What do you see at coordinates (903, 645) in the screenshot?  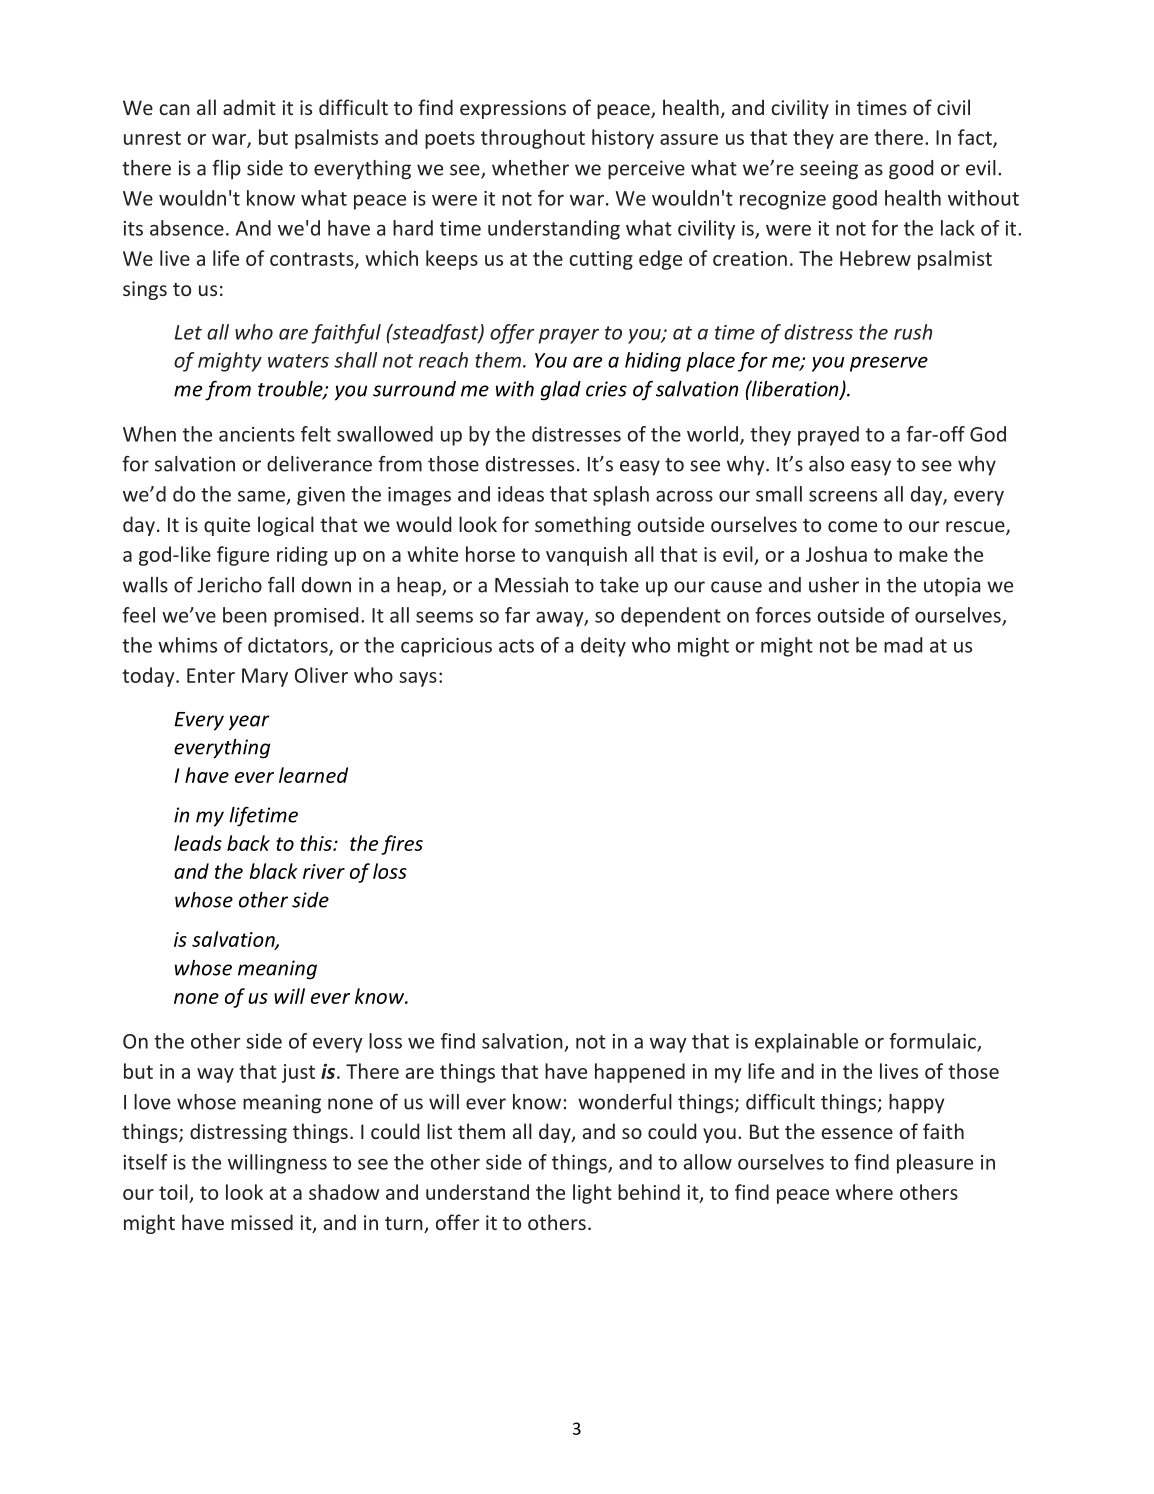 I see `mad` at bounding box center [903, 645].
